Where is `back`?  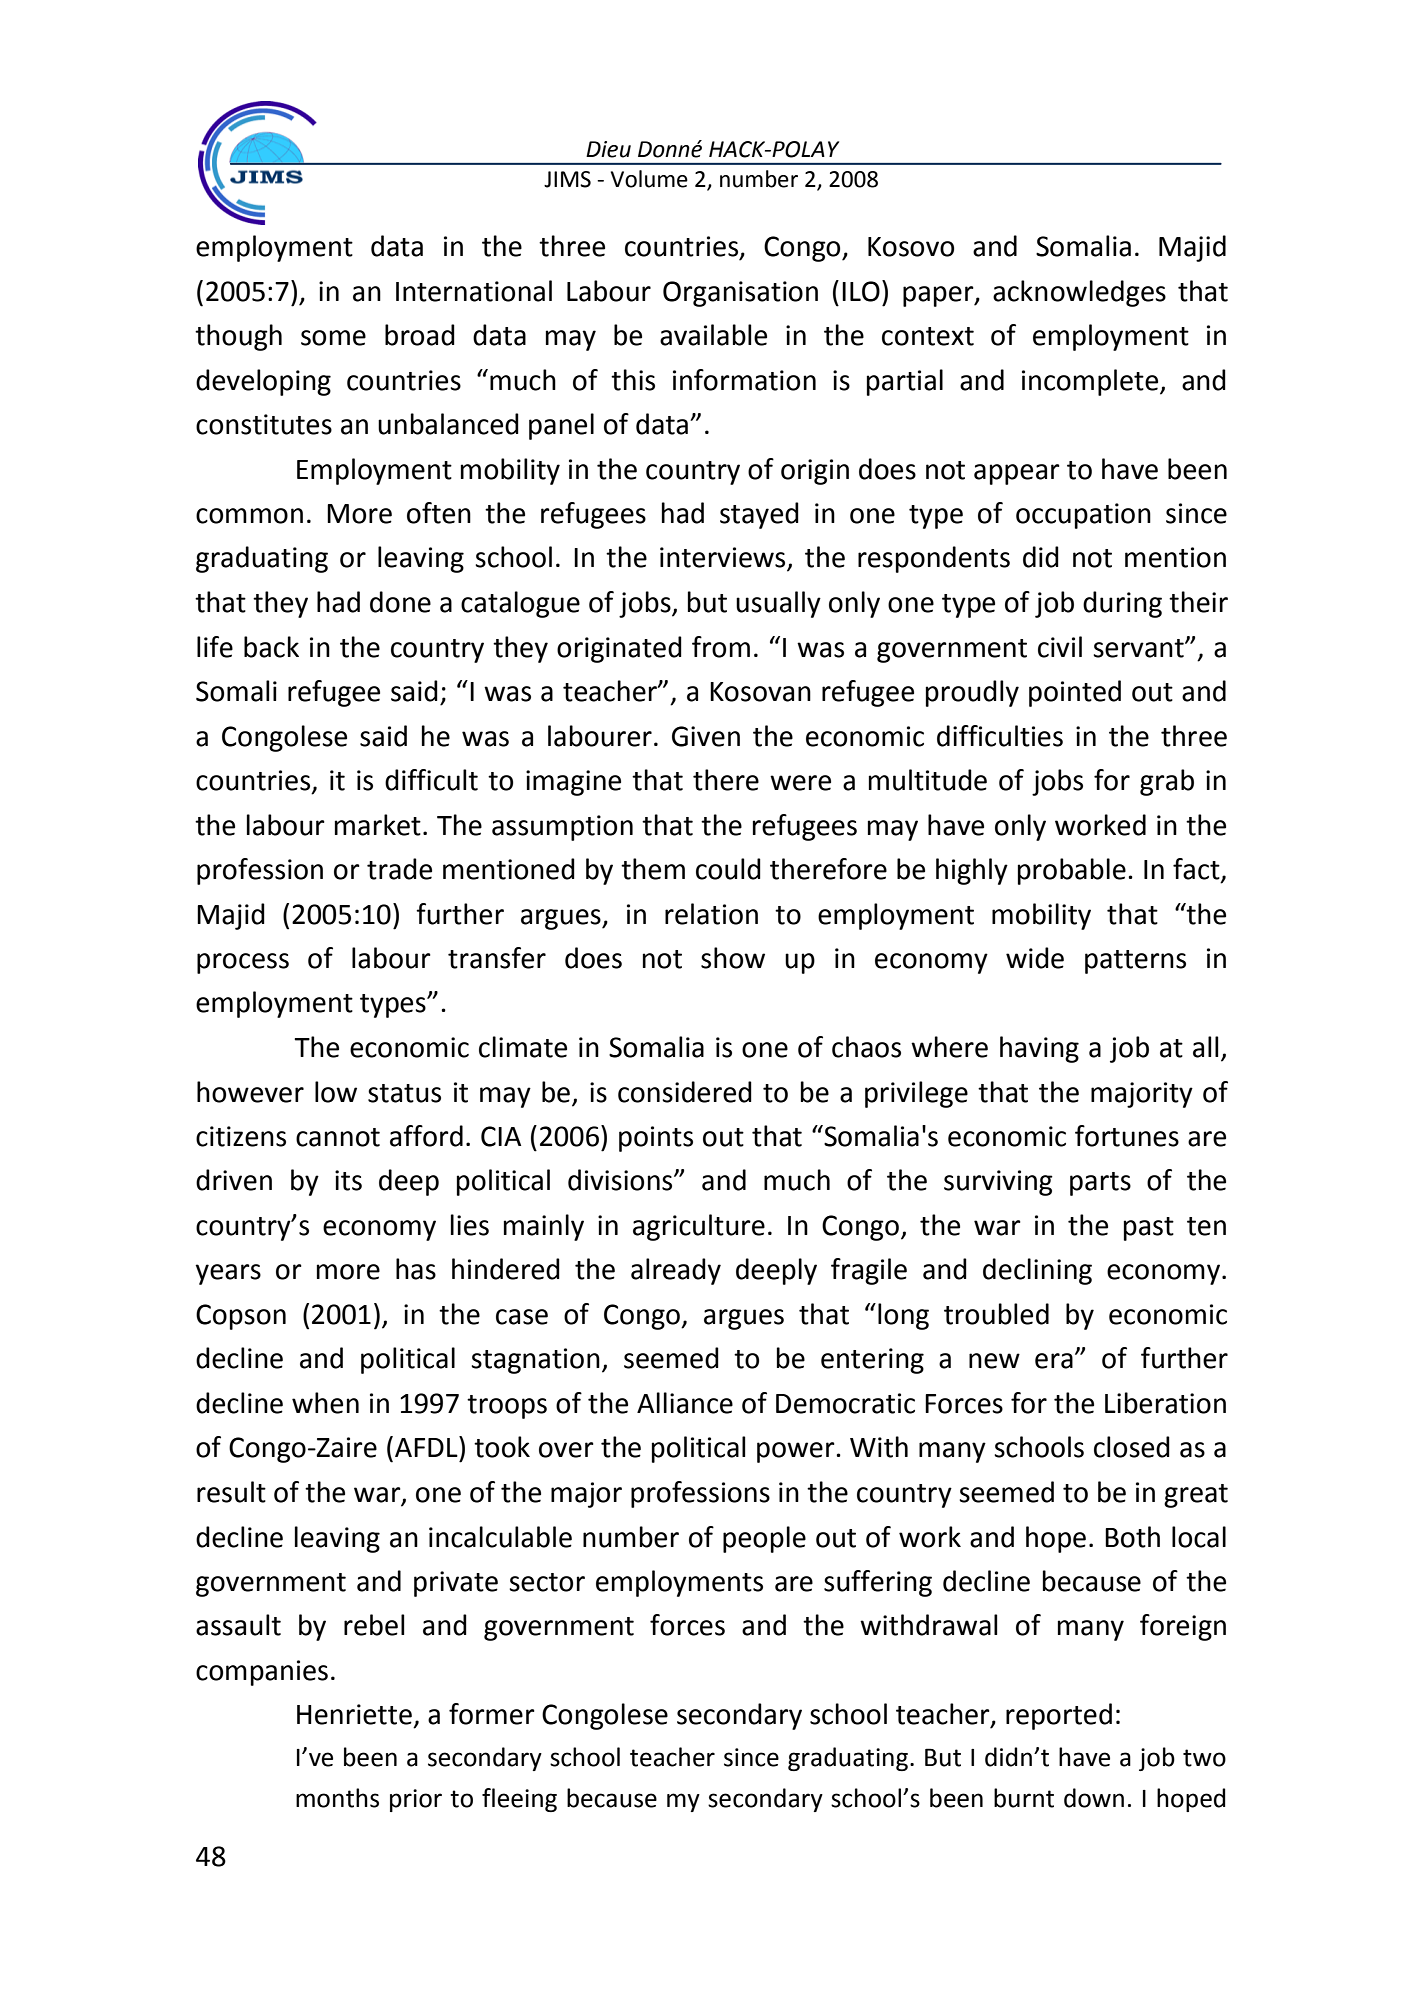 back is located at coordinates (271, 647).
